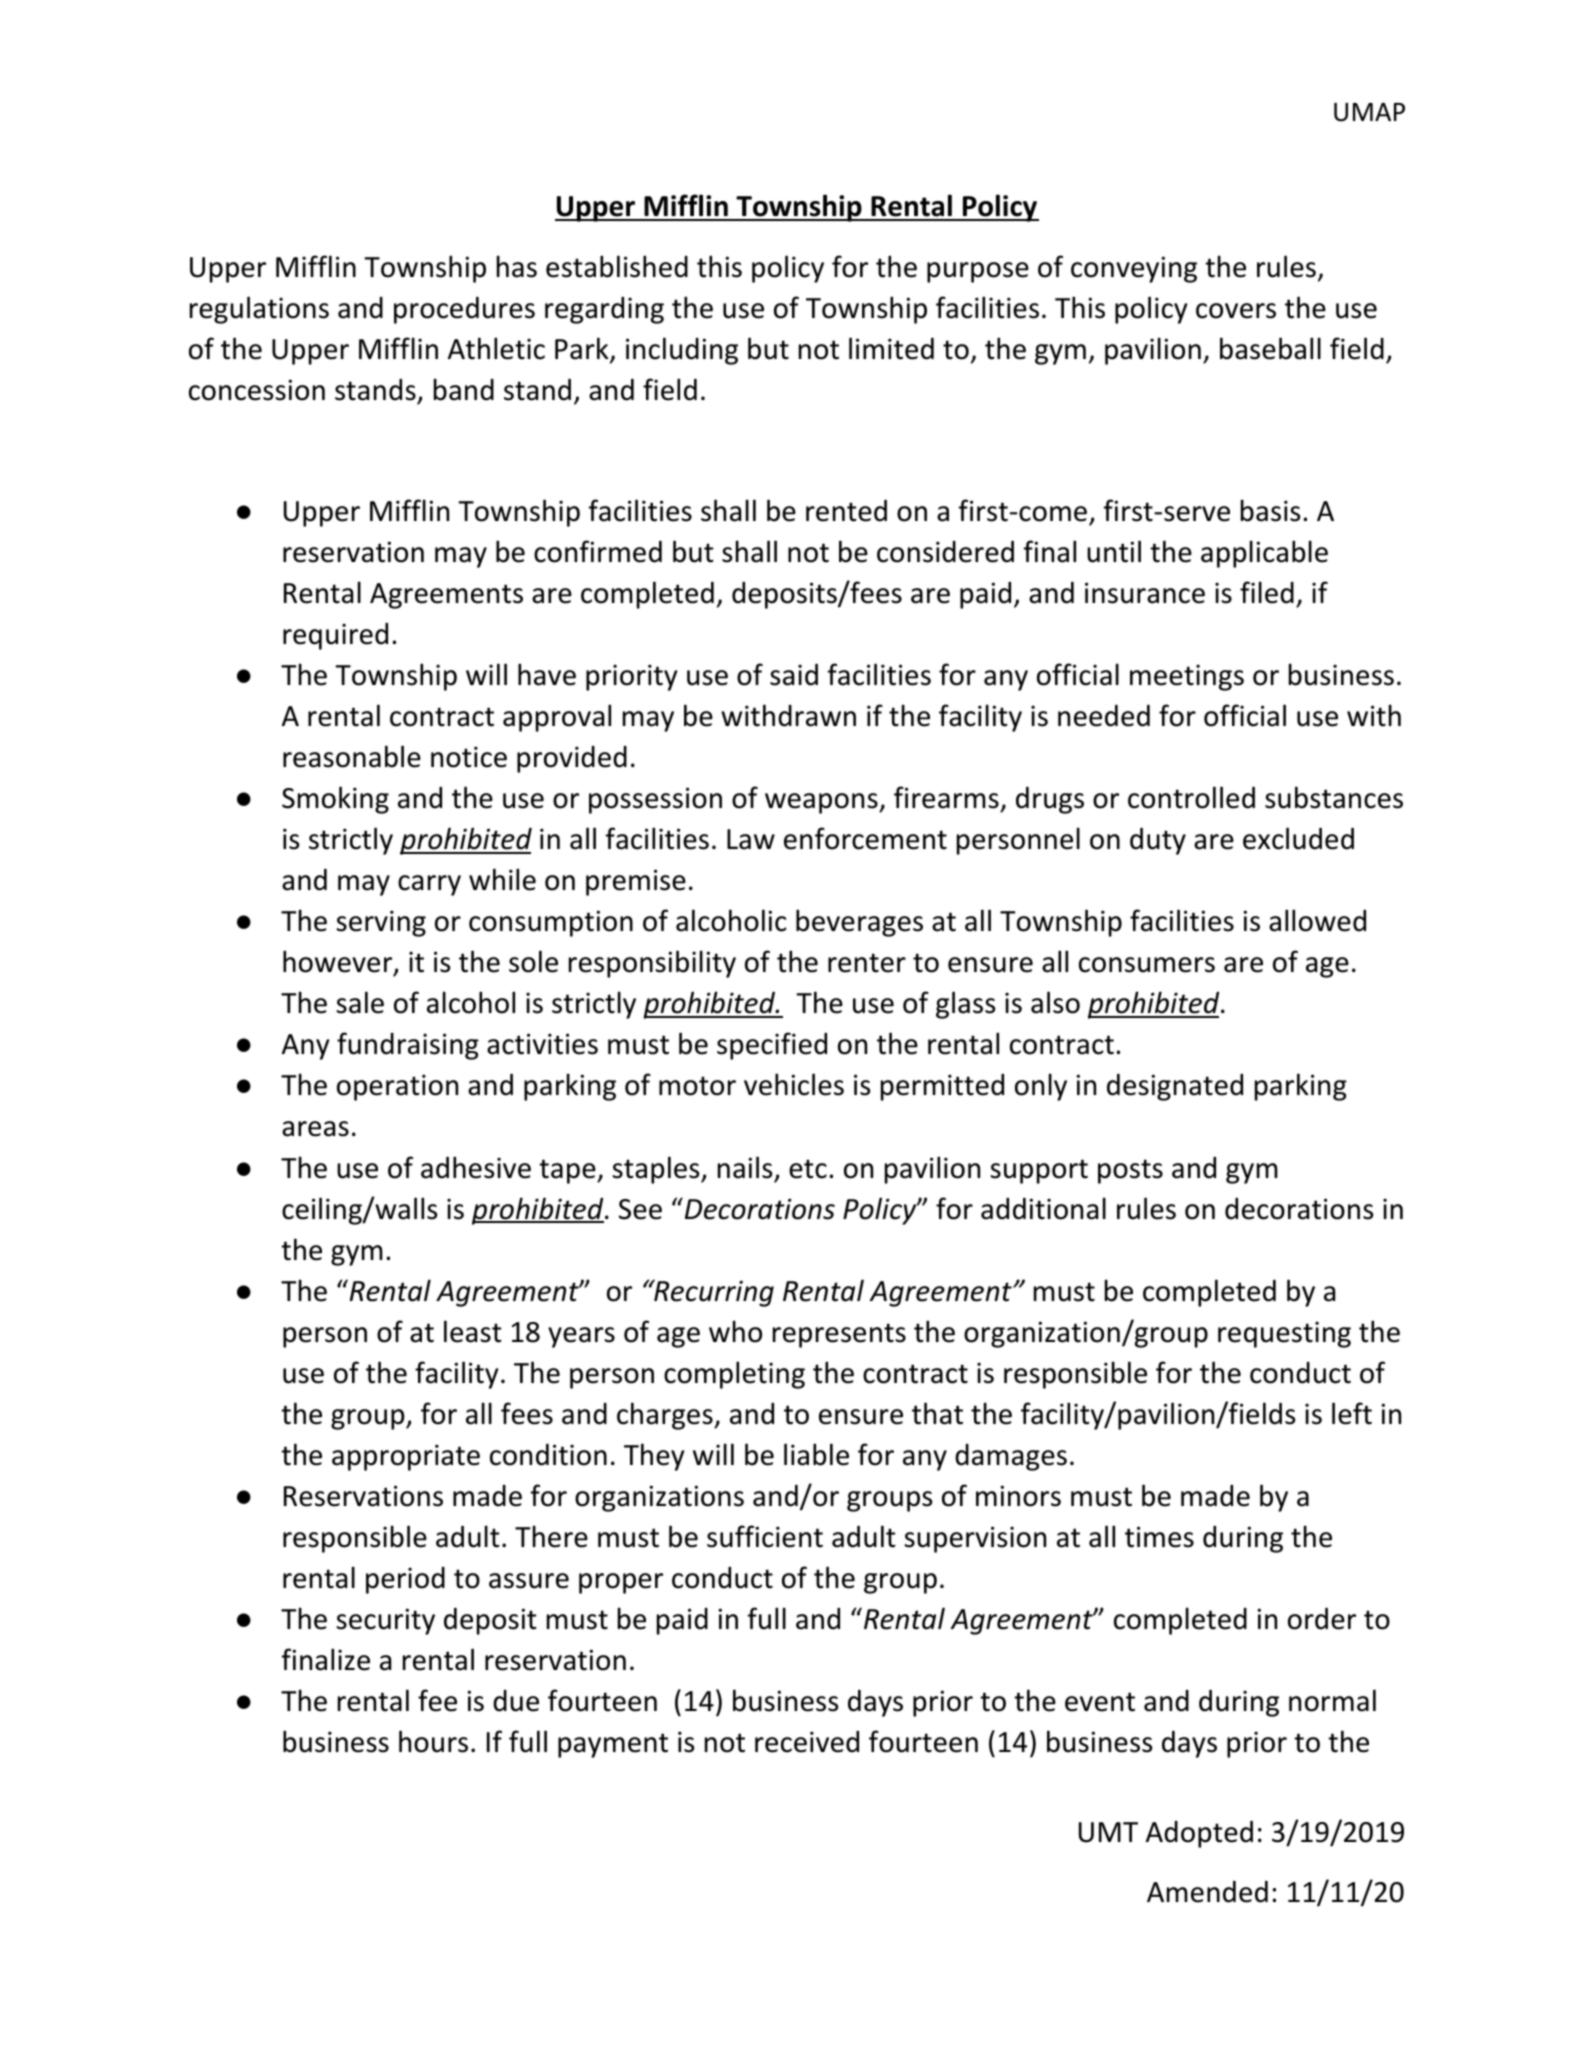  What do you see at coordinates (807, 1742) in the document?
I see `received` at bounding box center [807, 1742].
